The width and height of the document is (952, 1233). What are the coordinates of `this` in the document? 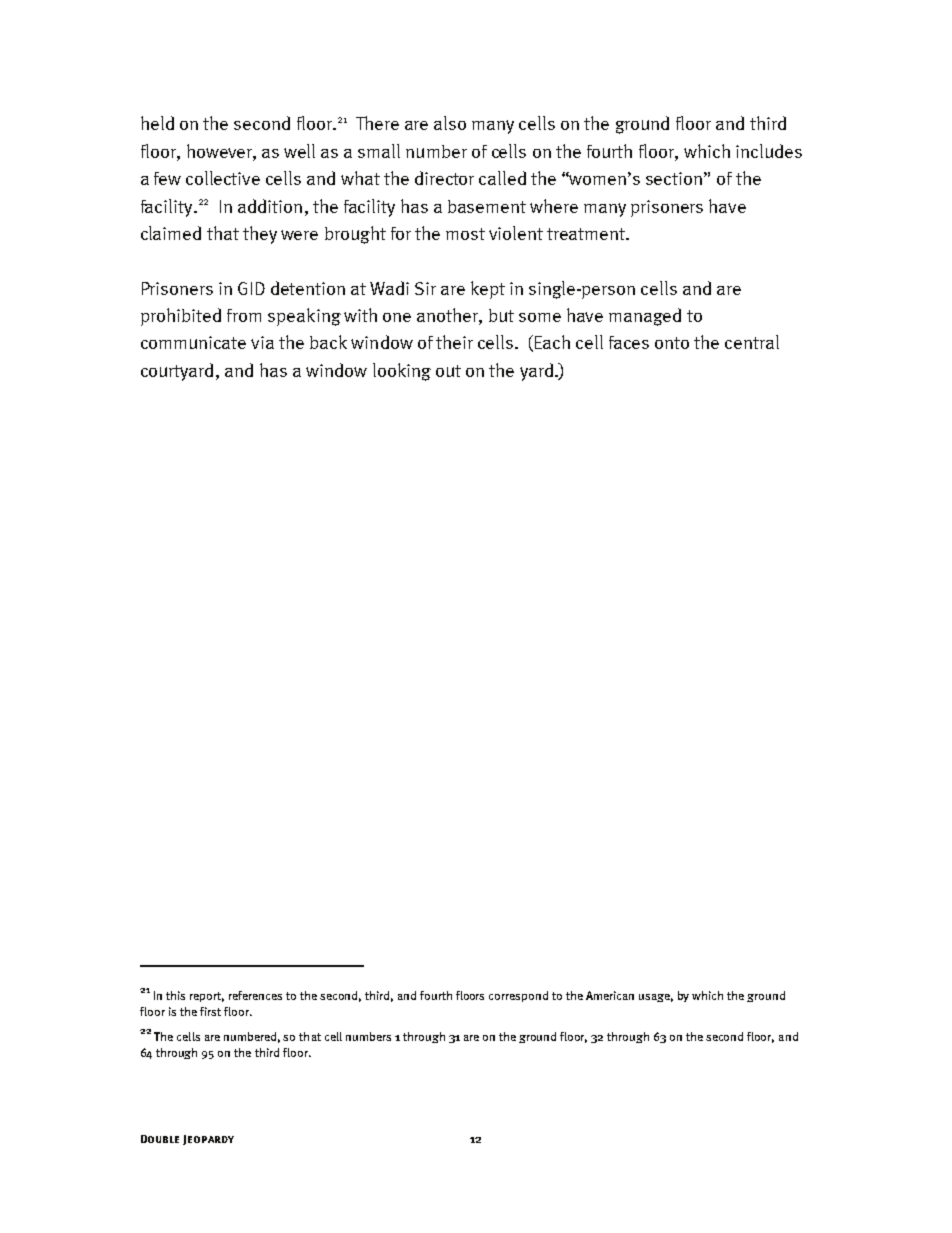 It's located at (175, 995).
